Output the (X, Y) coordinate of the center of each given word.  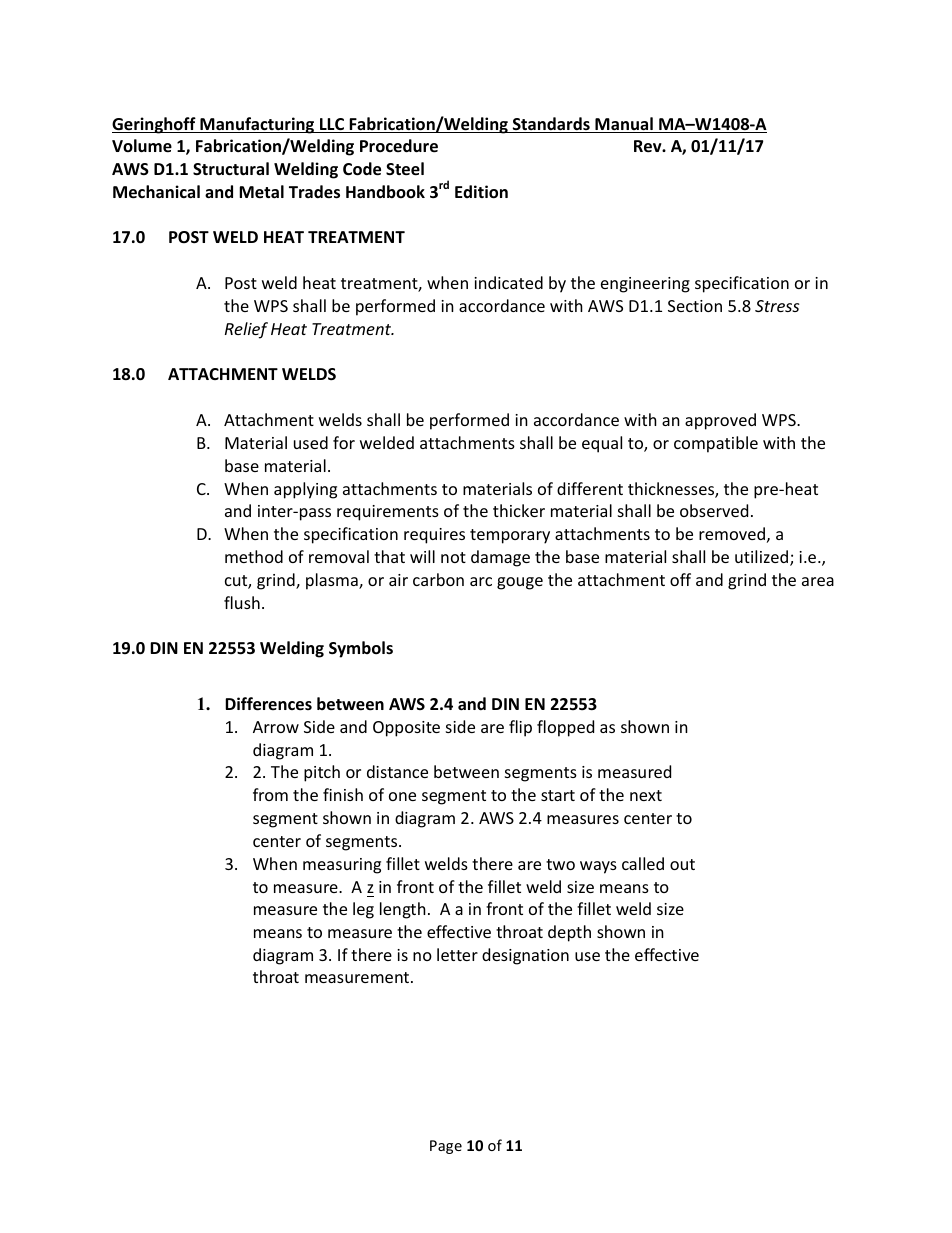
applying (305, 490)
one (402, 796)
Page (446, 1147)
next (646, 795)
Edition (481, 192)
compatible (716, 444)
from (270, 794)
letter (457, 954)
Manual (624, 125)
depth (569, 933)
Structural (231, 168)
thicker (519, 510)
